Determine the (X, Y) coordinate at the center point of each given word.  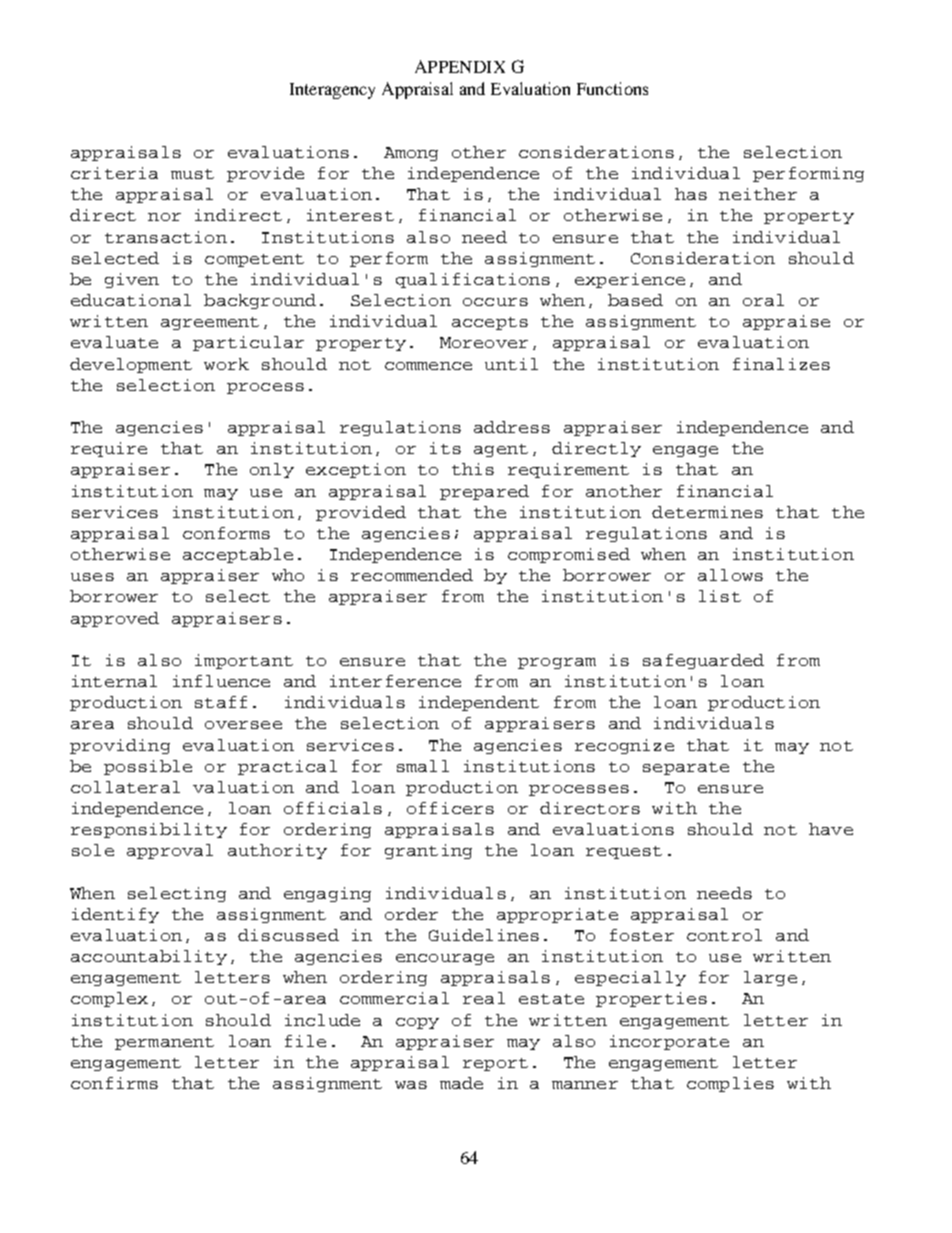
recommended (412, 575)
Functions (612, 88)
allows (730, 575)
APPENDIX (460, 66)
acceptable (238, 555)
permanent (164, 1043)
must (192, 174)
